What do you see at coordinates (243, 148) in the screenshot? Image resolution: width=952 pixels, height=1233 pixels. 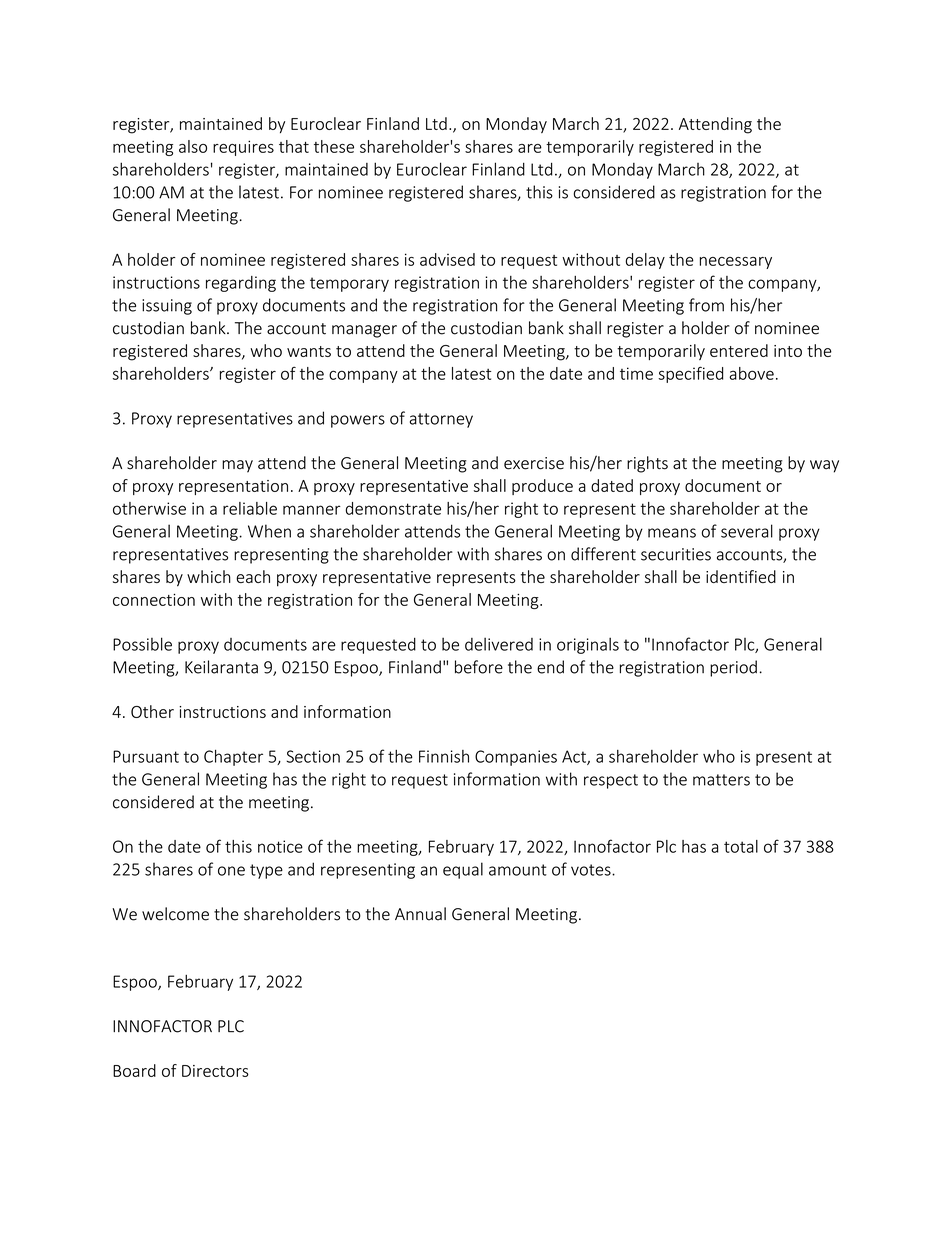 I see `requires` at bounding box center [243, 148].
